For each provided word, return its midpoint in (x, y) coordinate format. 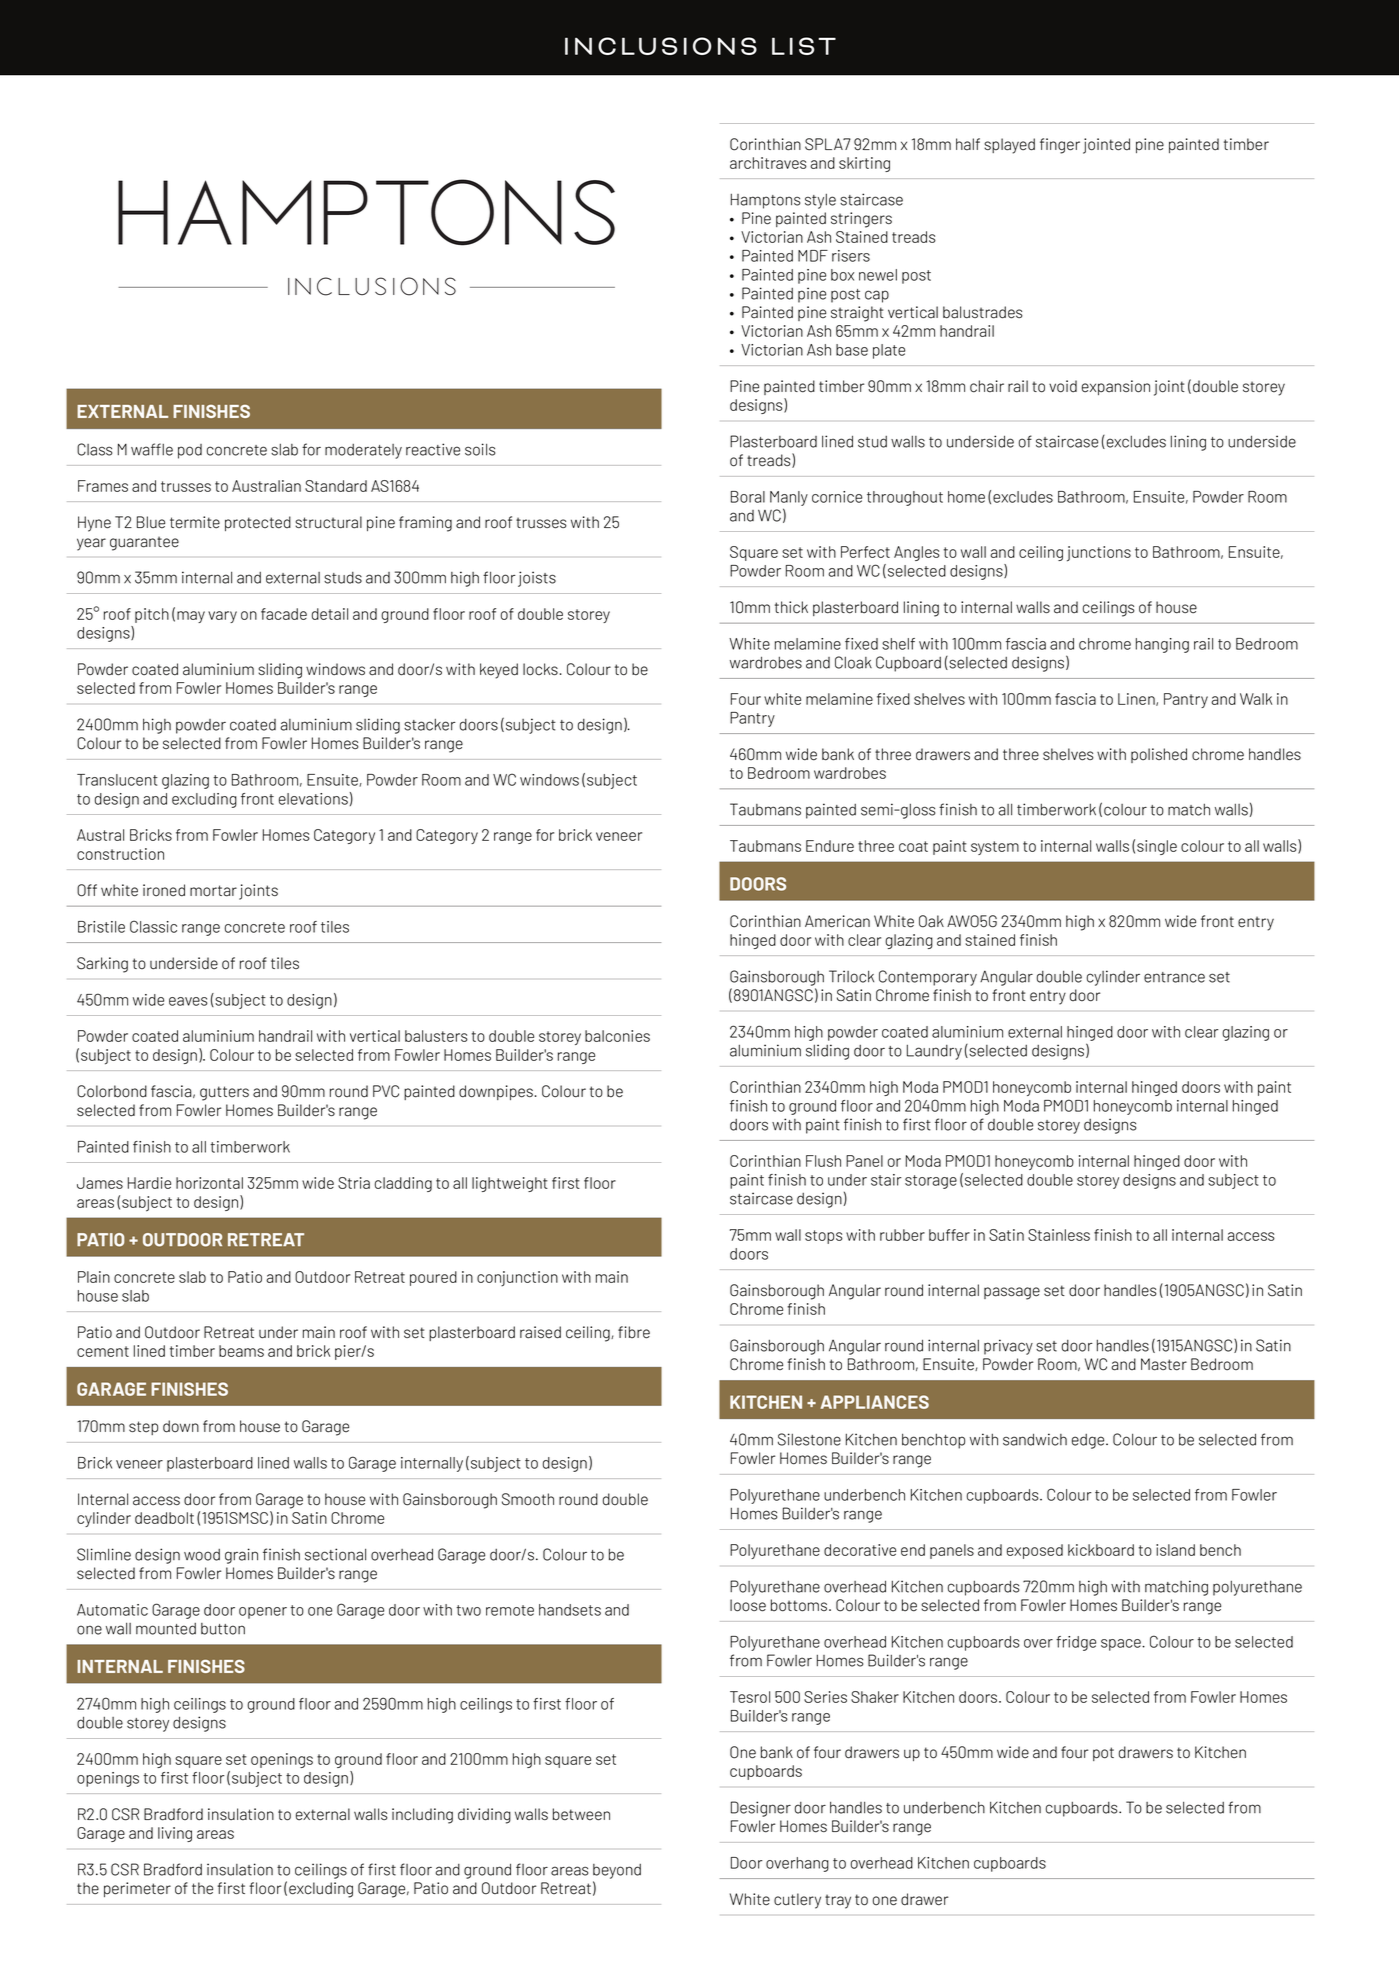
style (820, 201)
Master (1164, 1364)
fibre (634, 1332)
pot (1103, 1754)
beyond (617, 1871)
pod (190, 451)
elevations (313, 799)
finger (1060, 146)
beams (241, 1351)
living (175, 1834)
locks (540, 669)
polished (1159, 755)
